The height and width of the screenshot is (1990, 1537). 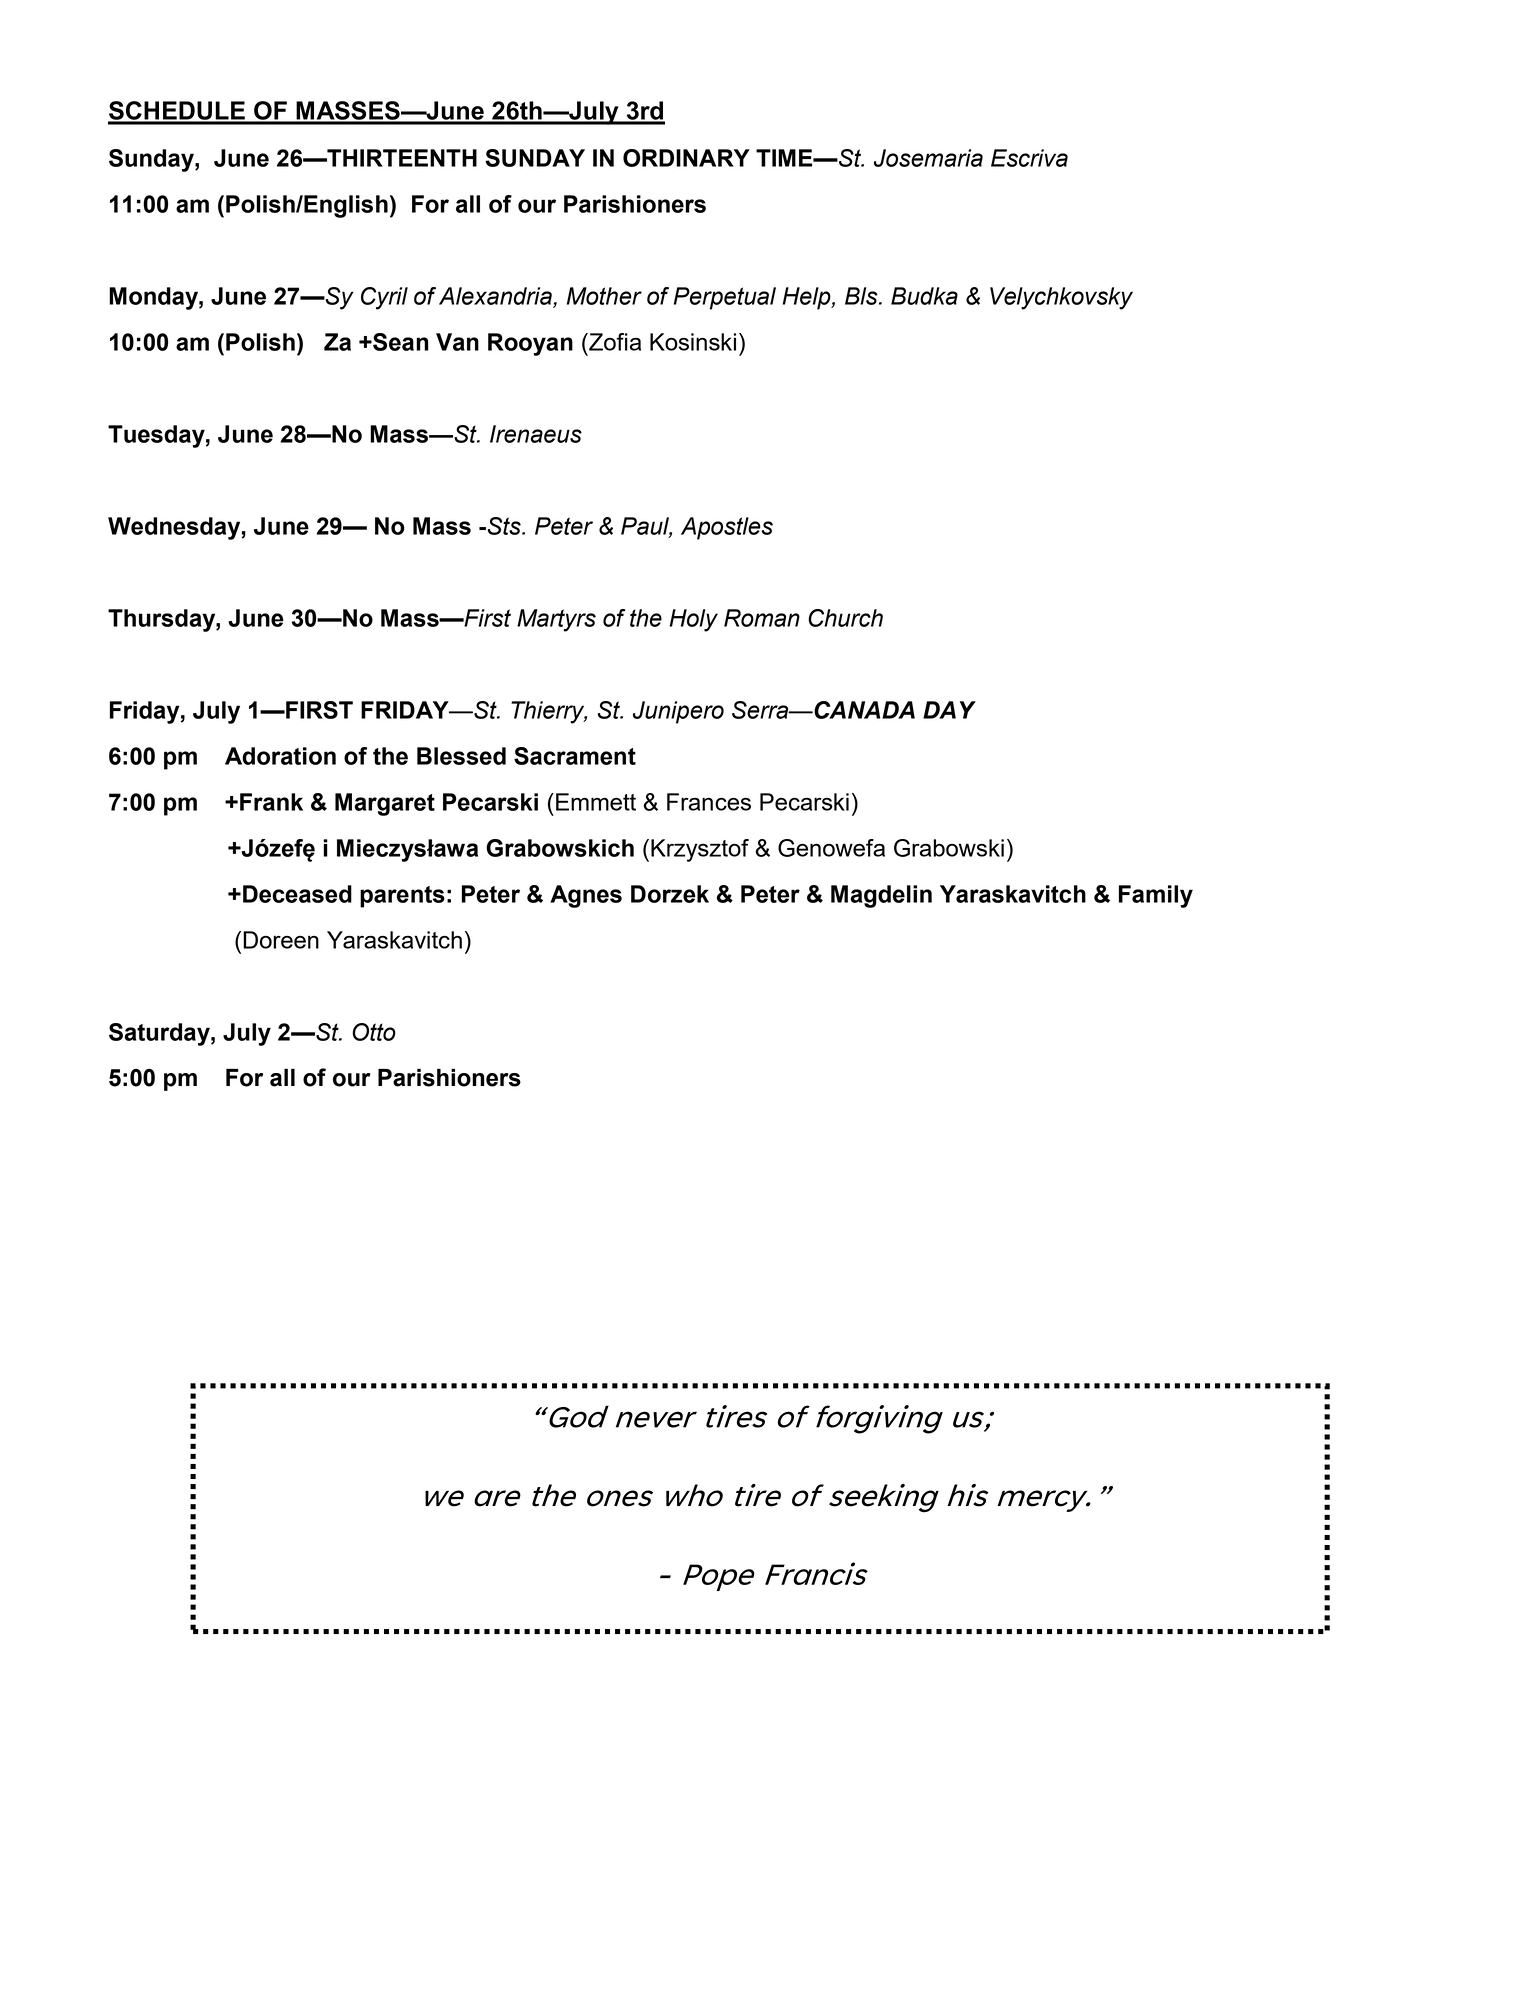 What do you see at coordinates (709, 802) in the screenshot?
I see `Frances` at bounding box center [709, 802].
